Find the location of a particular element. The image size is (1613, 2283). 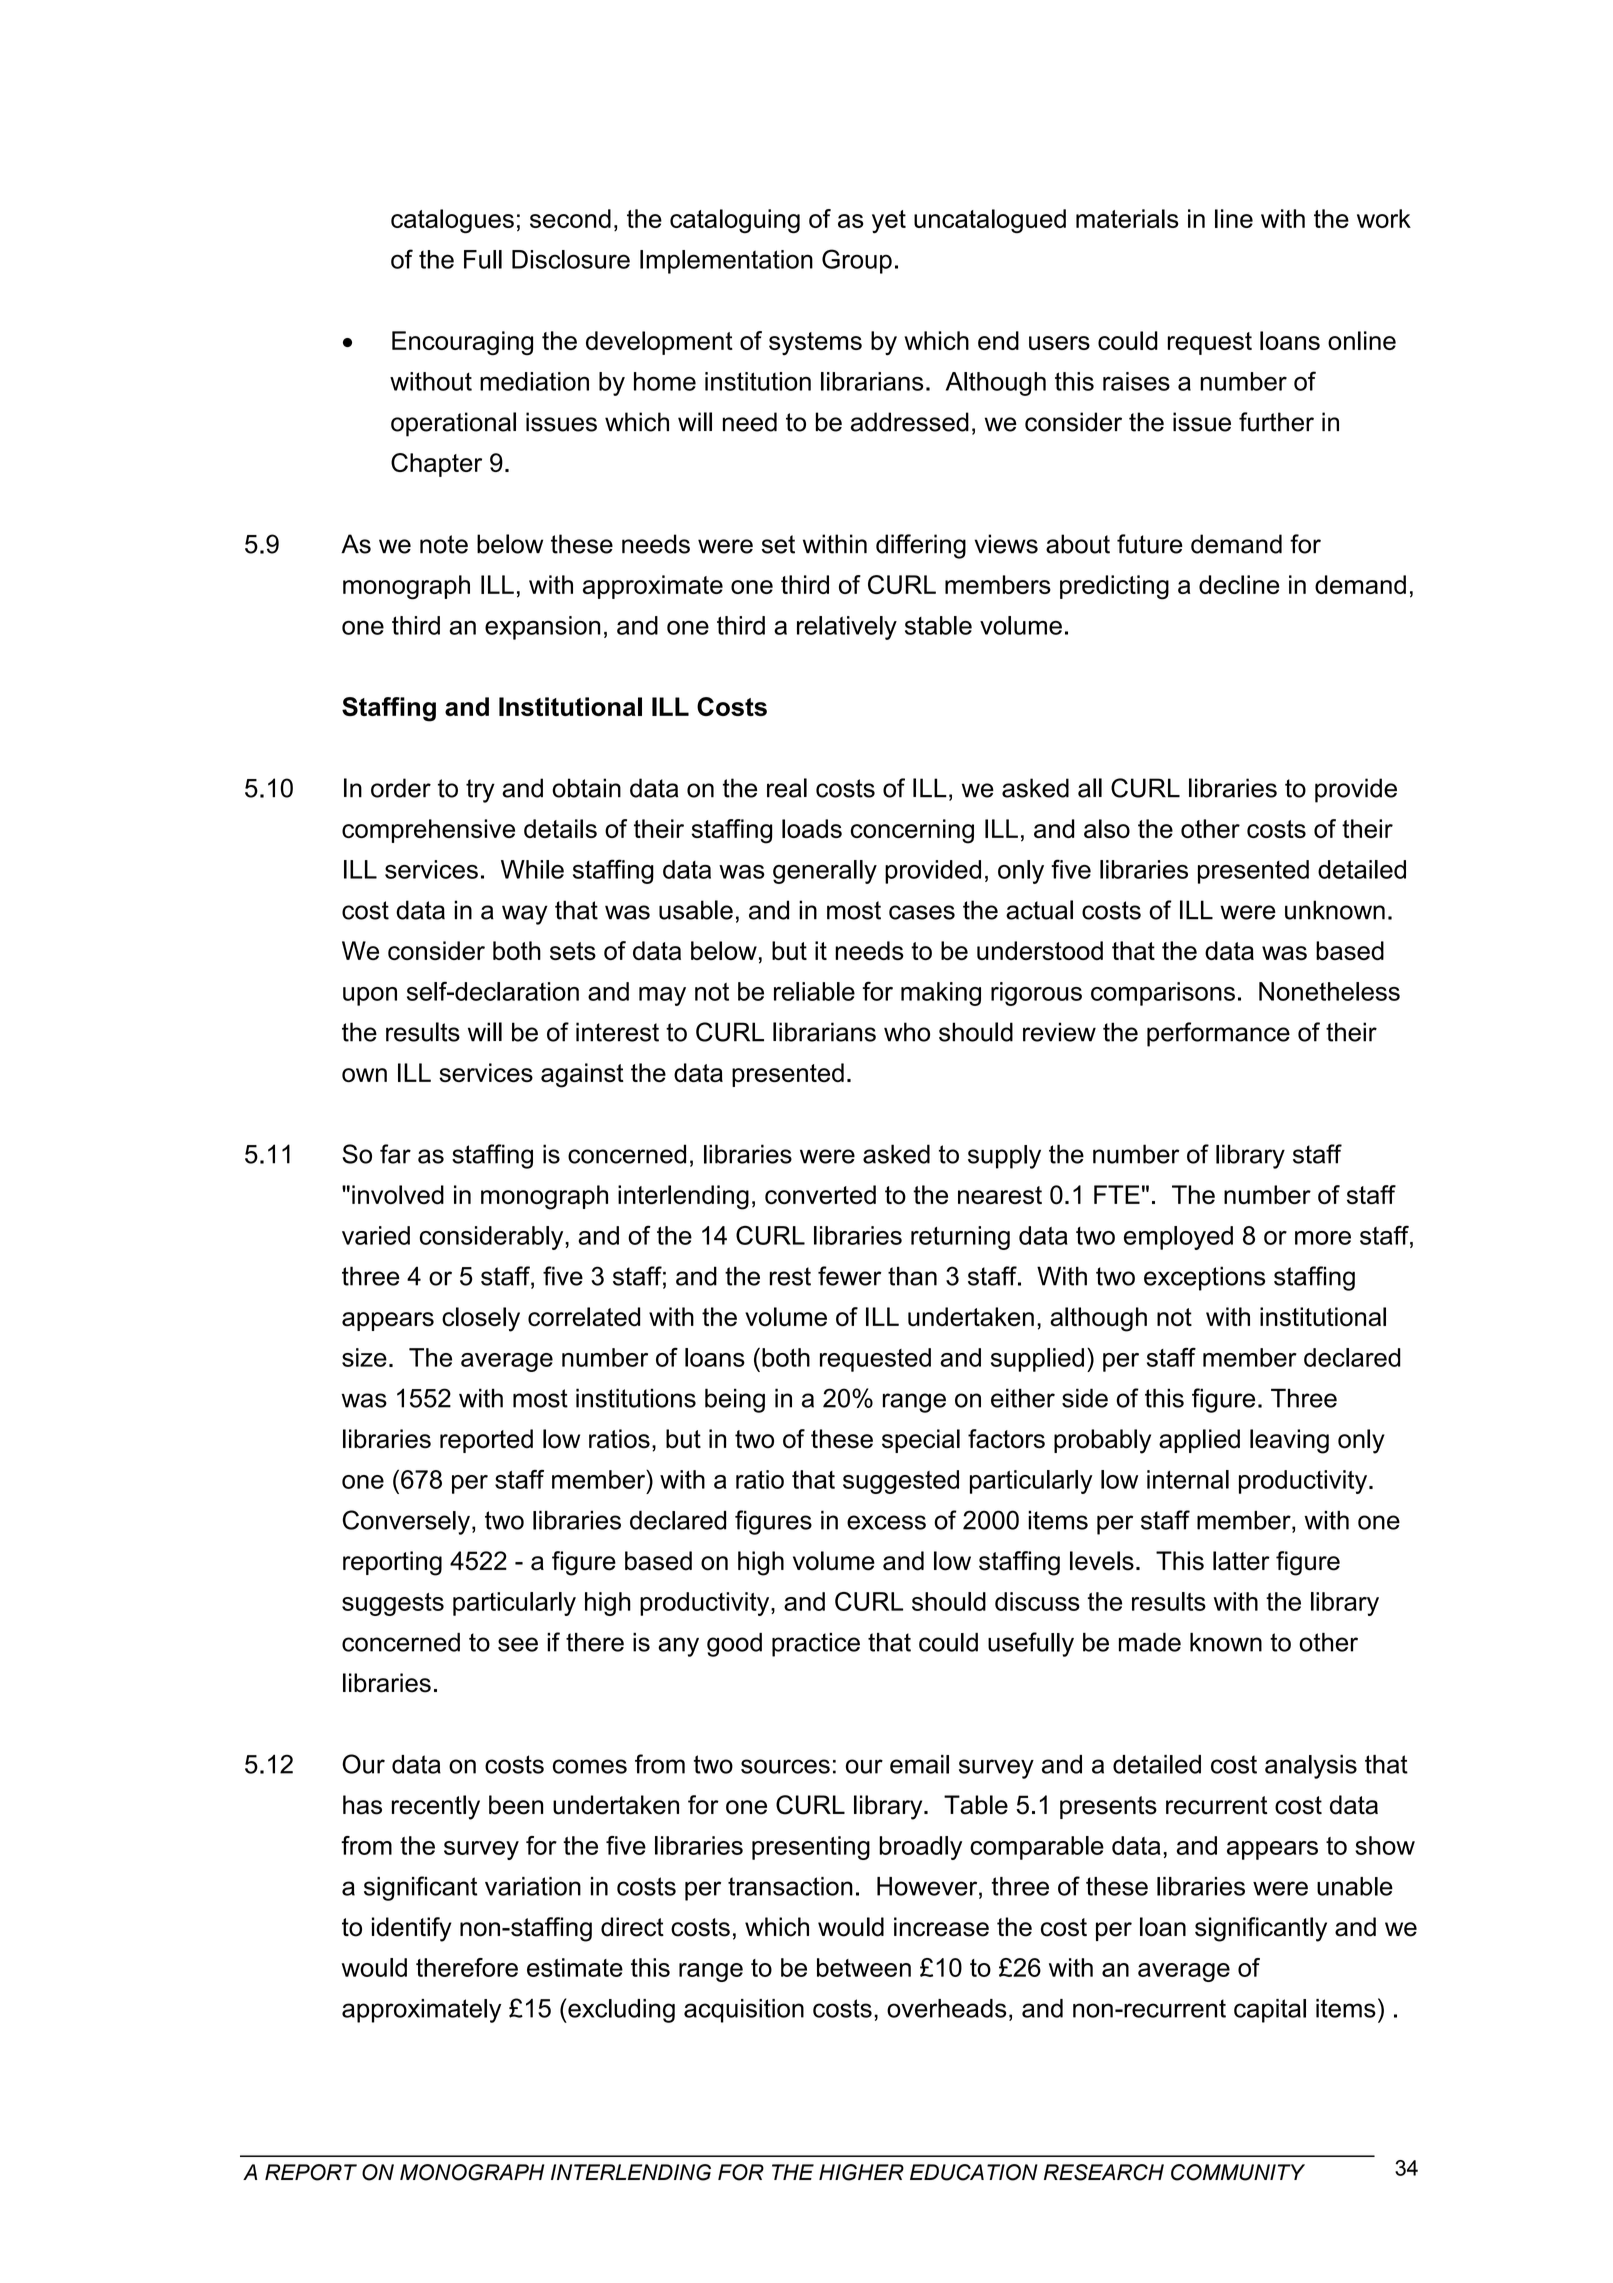

converted is located at coordinates (820, 1195).
